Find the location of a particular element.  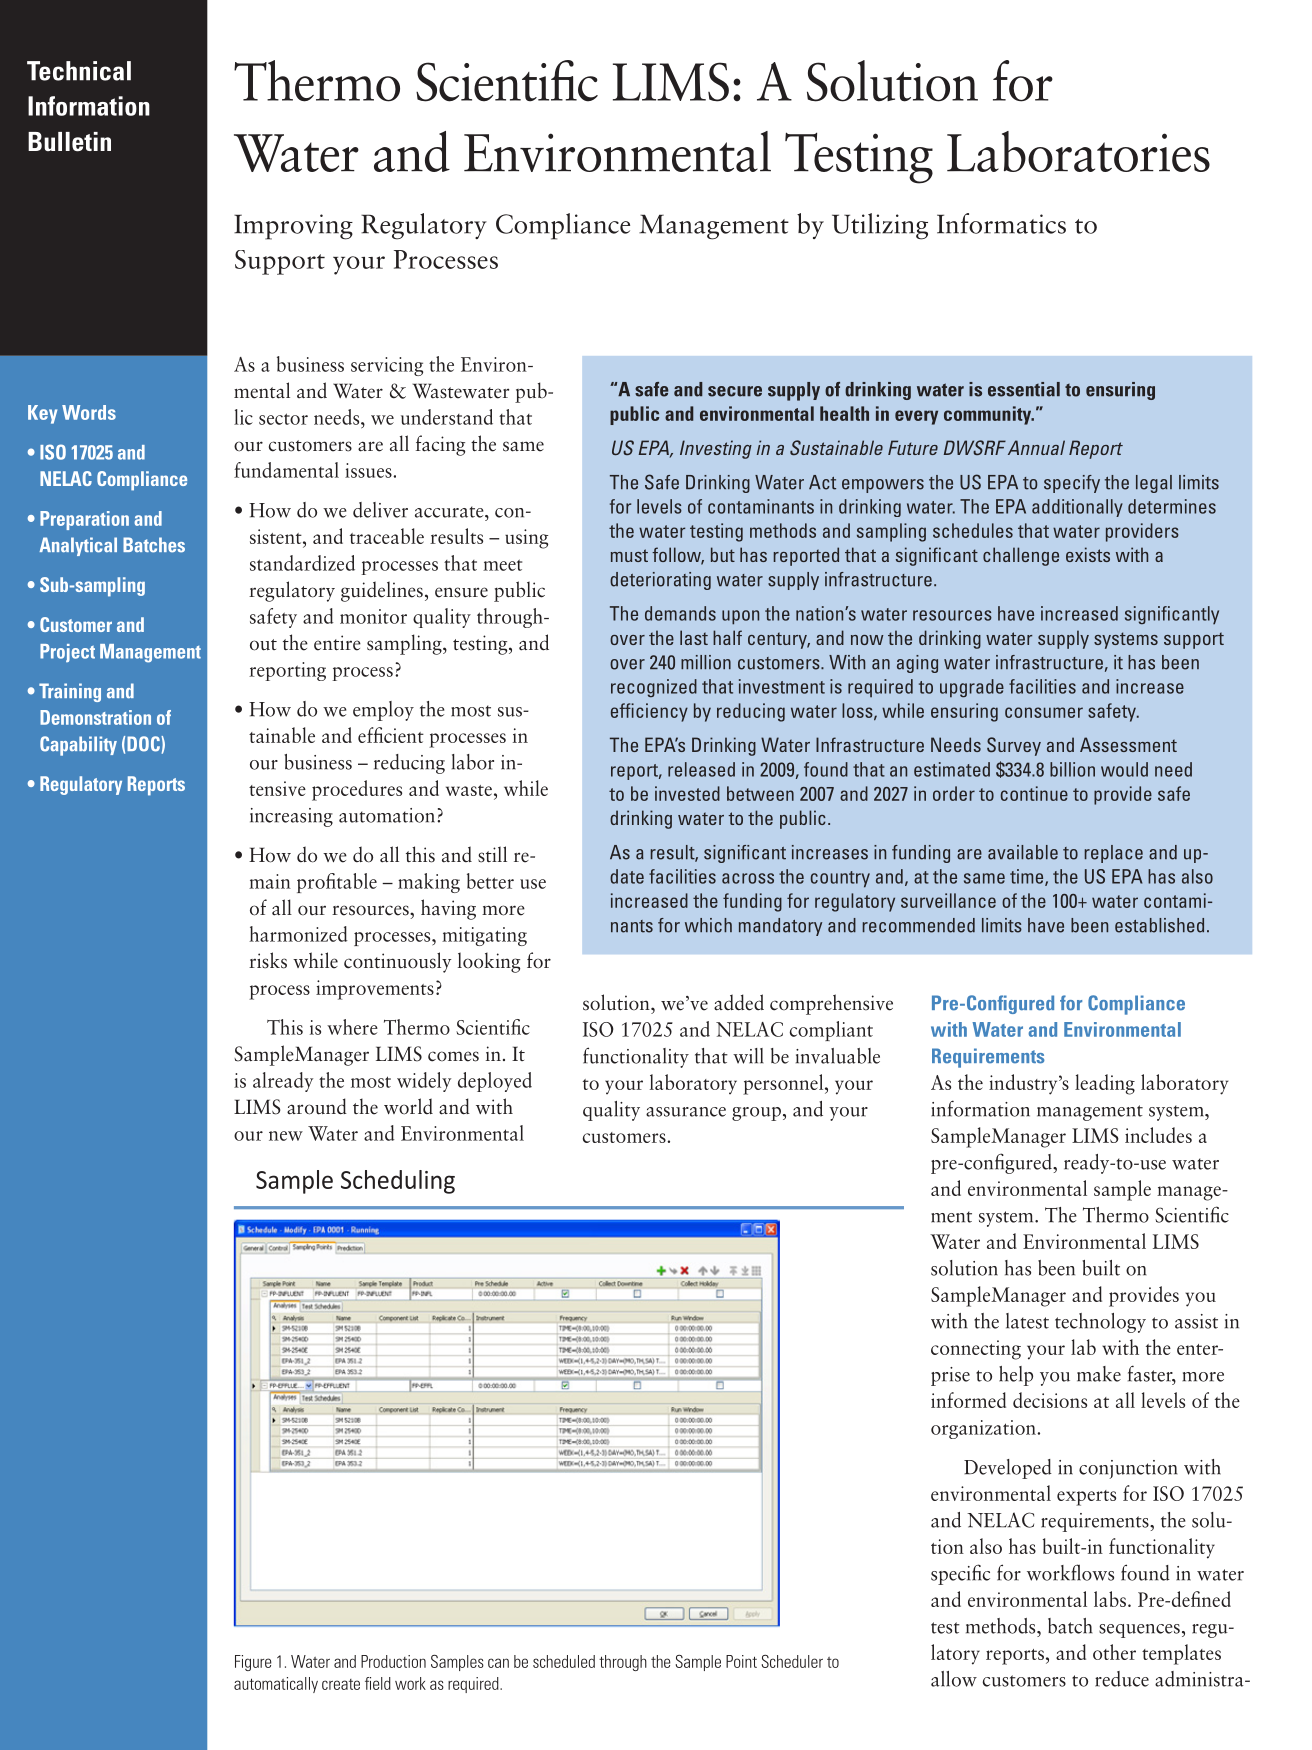

Scheduling is located at coordinates (398, 1182).
